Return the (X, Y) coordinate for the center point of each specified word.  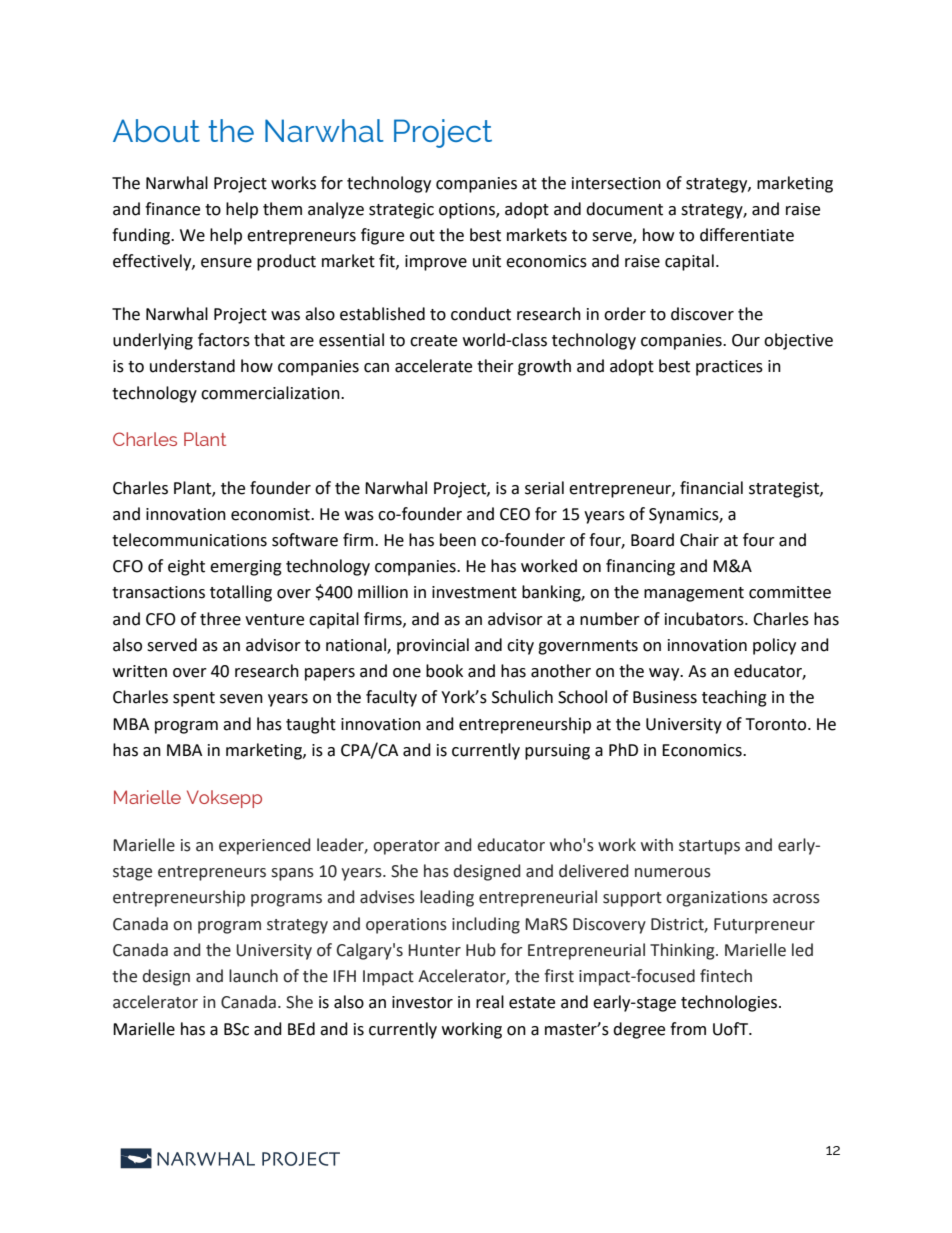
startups (709, 847)
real (490, 1002)
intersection (616, 183)
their (495, 366)
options (468, 211)
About (156, 130)
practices (729, 368)
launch (253, 976)
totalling (241, 593)
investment (474, 592)
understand (192, 366)
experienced (264, 846)
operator (406, 847)
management (694, 594)
